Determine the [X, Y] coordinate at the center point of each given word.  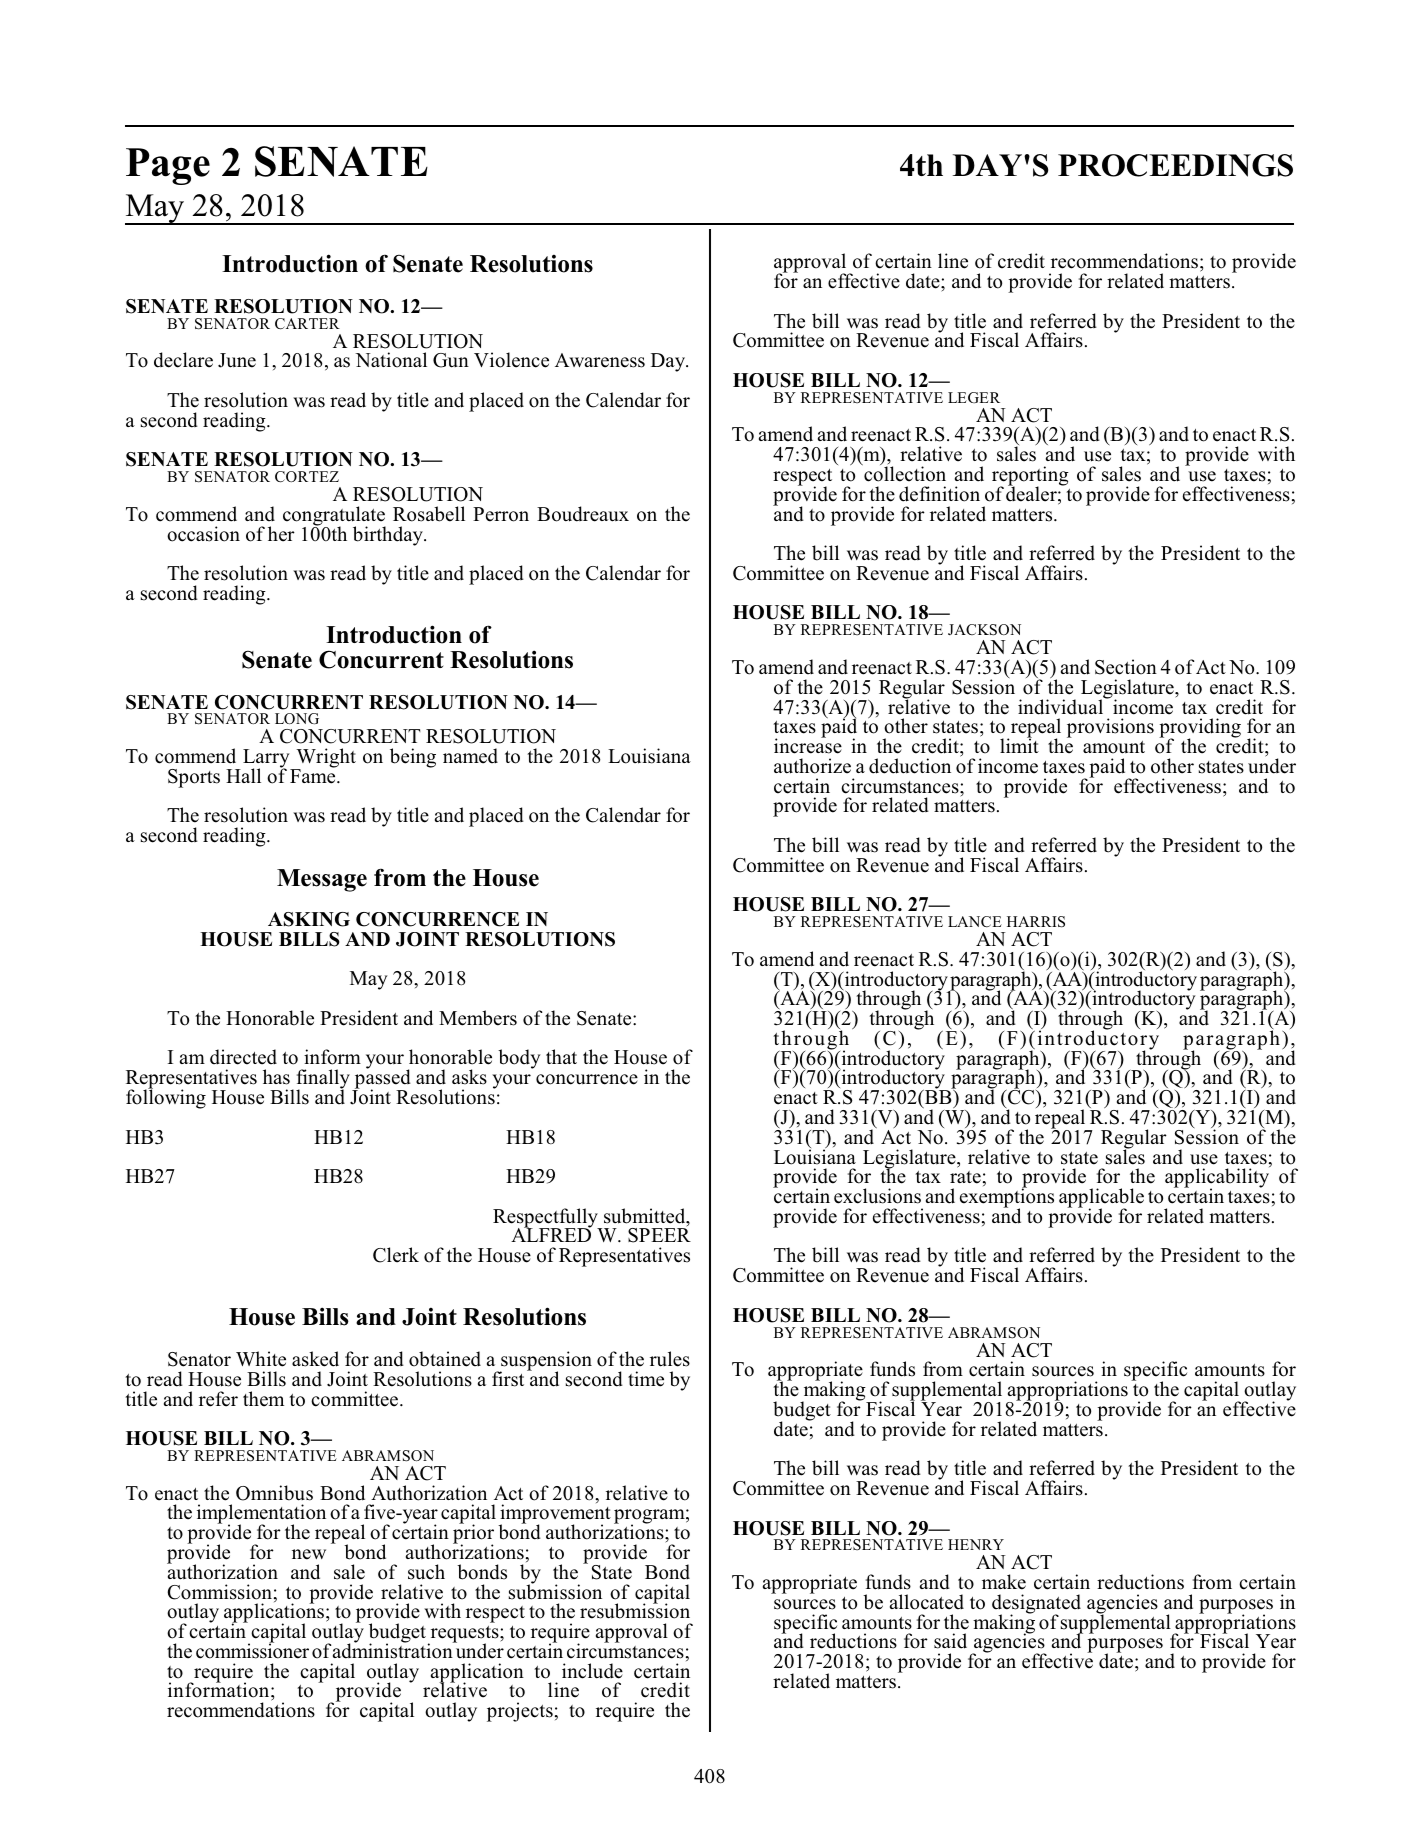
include [592, 1671]
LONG [297, 719]
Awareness [600, 360]
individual [1062, 706]
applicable [1101, 1199]
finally [323, 1080]
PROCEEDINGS [1175, 165]
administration [394, 1650]
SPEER [659, 1234]
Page [168, 166]
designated [1036, 1605]
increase [808, 745]
